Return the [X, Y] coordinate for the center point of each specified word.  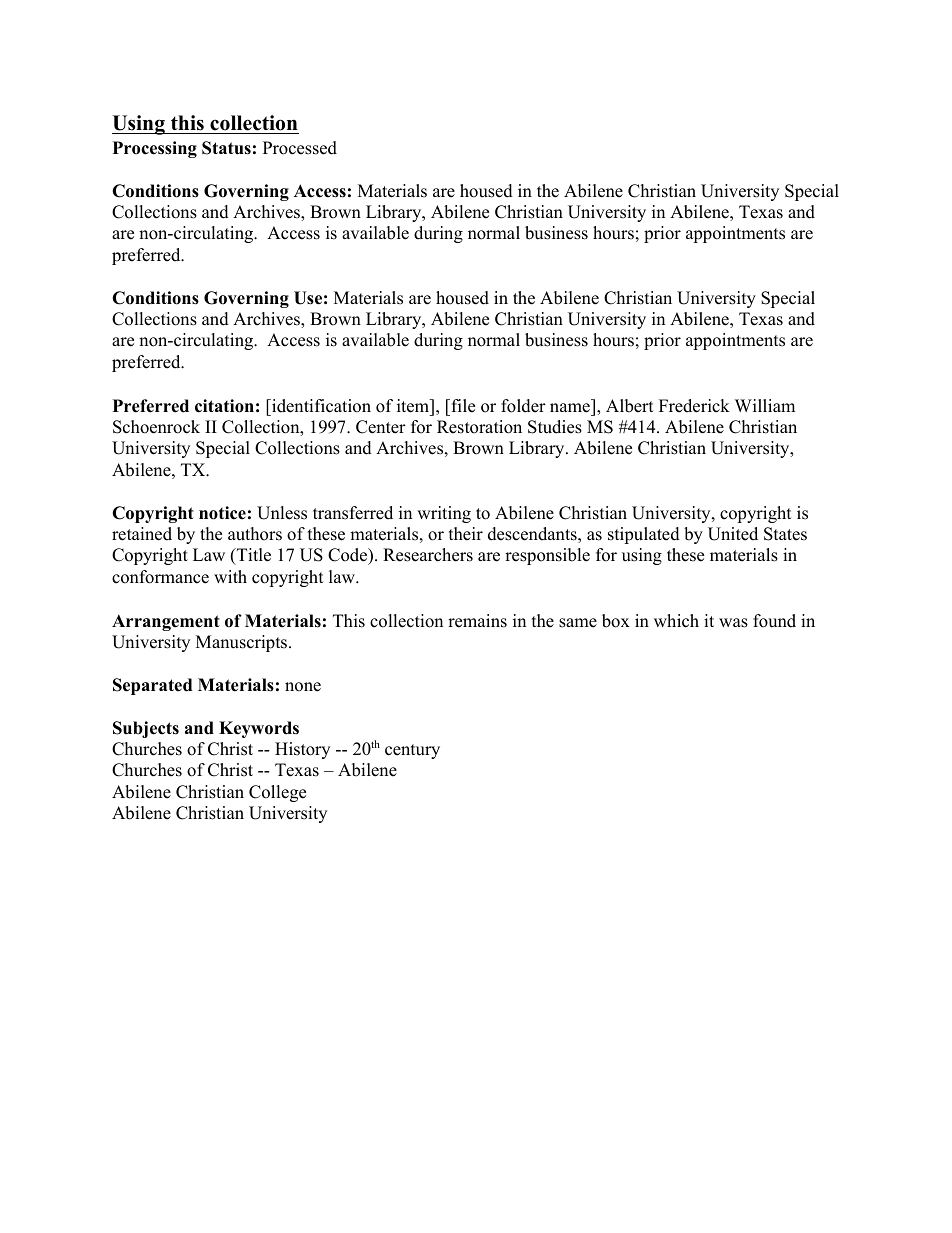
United [733, 534]
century [412, 751]
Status [226, 148]
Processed [300, 148]
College [277, 793]
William [765, 405]
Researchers [428, 555]
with [230, 576]
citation [224, 406]
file [462, 406]
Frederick [694, 406]
